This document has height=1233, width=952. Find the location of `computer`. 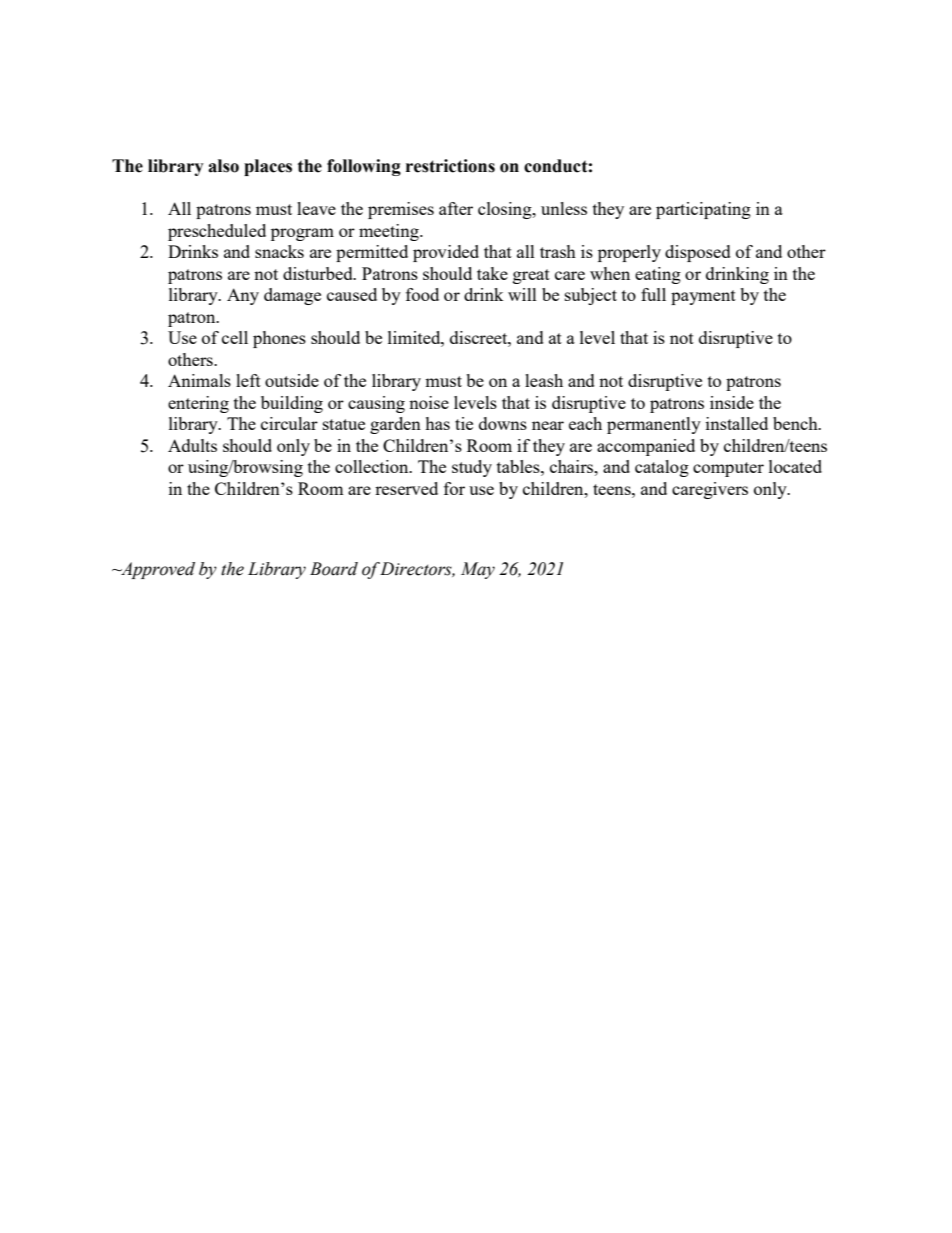

computer is located at coordinates (728, 469).
